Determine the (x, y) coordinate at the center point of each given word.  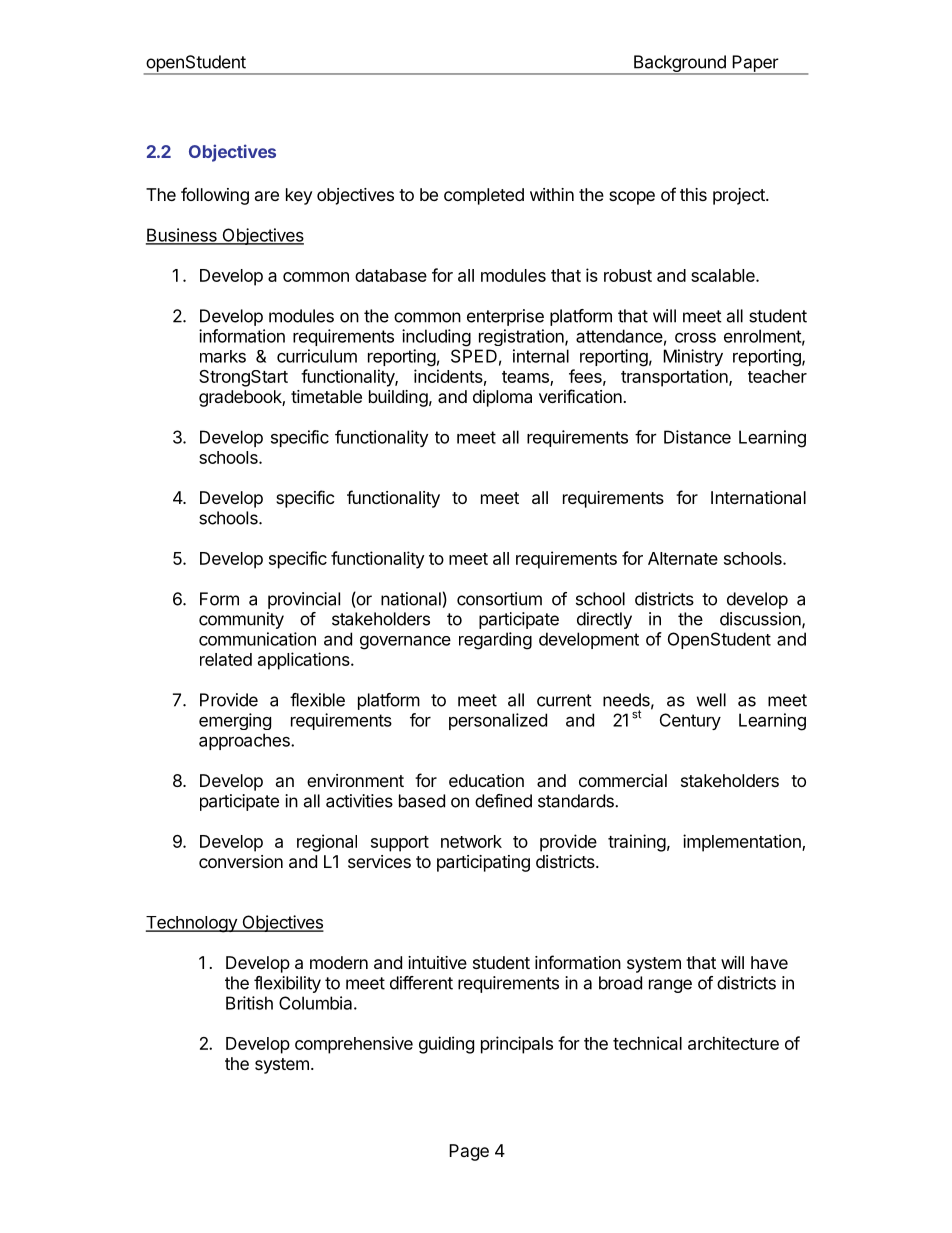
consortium (499, 599)
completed (484, 196)
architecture (733, 1043)
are (267, 196)
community (241, 620)
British (249, 1003)
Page (469, 1152)
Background (679, 65)
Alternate (683, 558)
